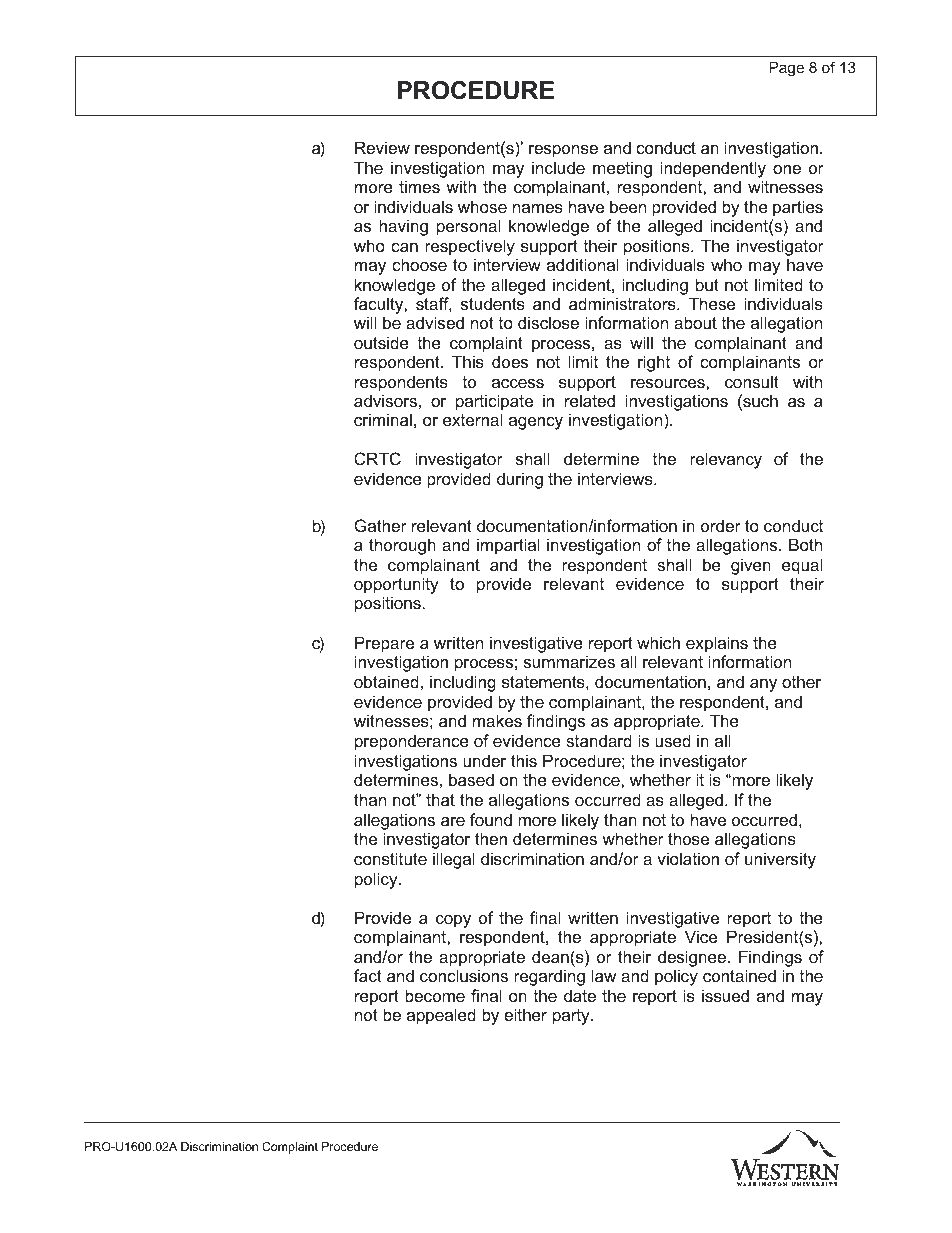  I want to click on preponderance, so click(412, 742).
